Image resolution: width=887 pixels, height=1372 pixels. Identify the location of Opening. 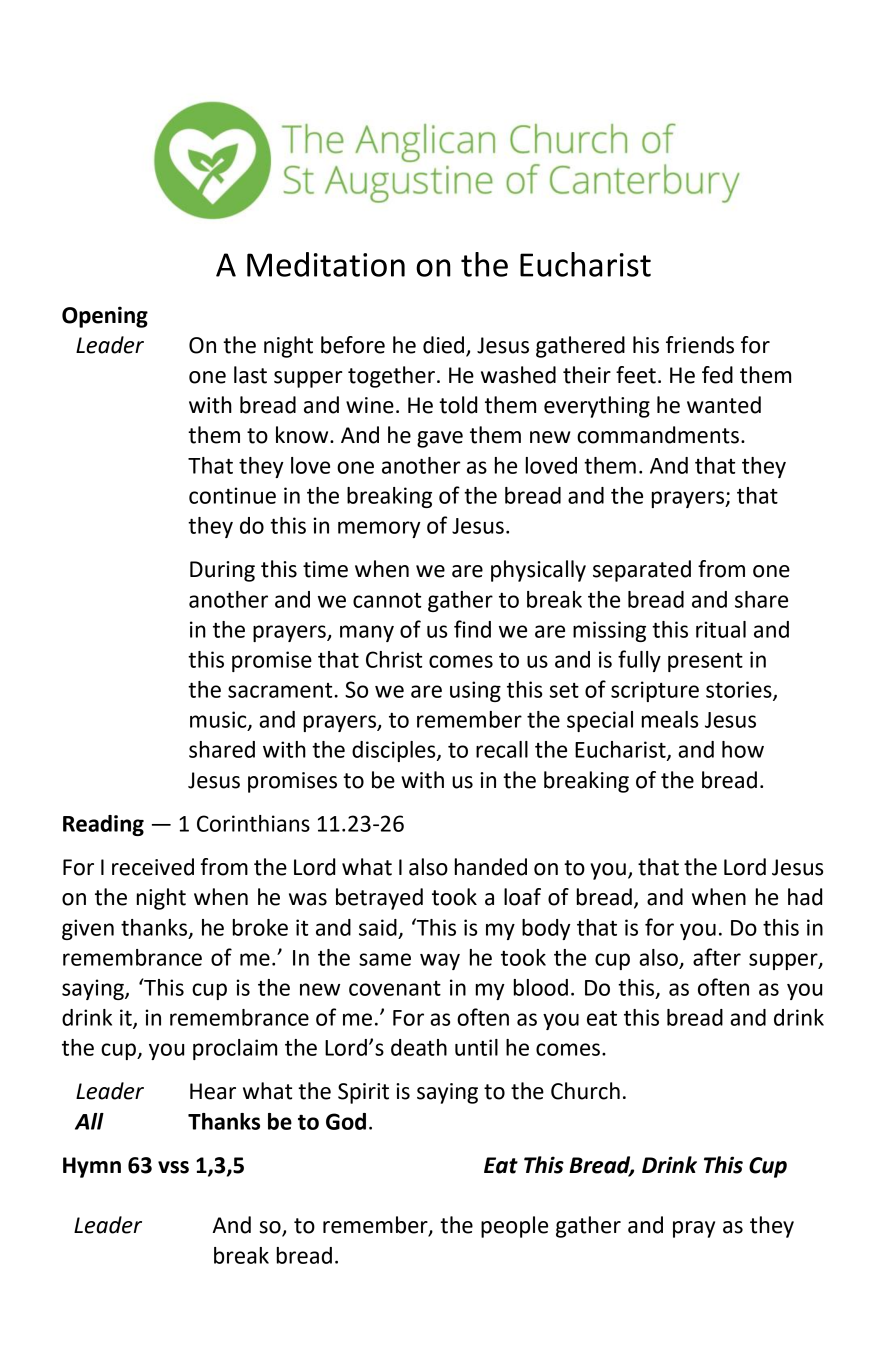
(105, 317).
